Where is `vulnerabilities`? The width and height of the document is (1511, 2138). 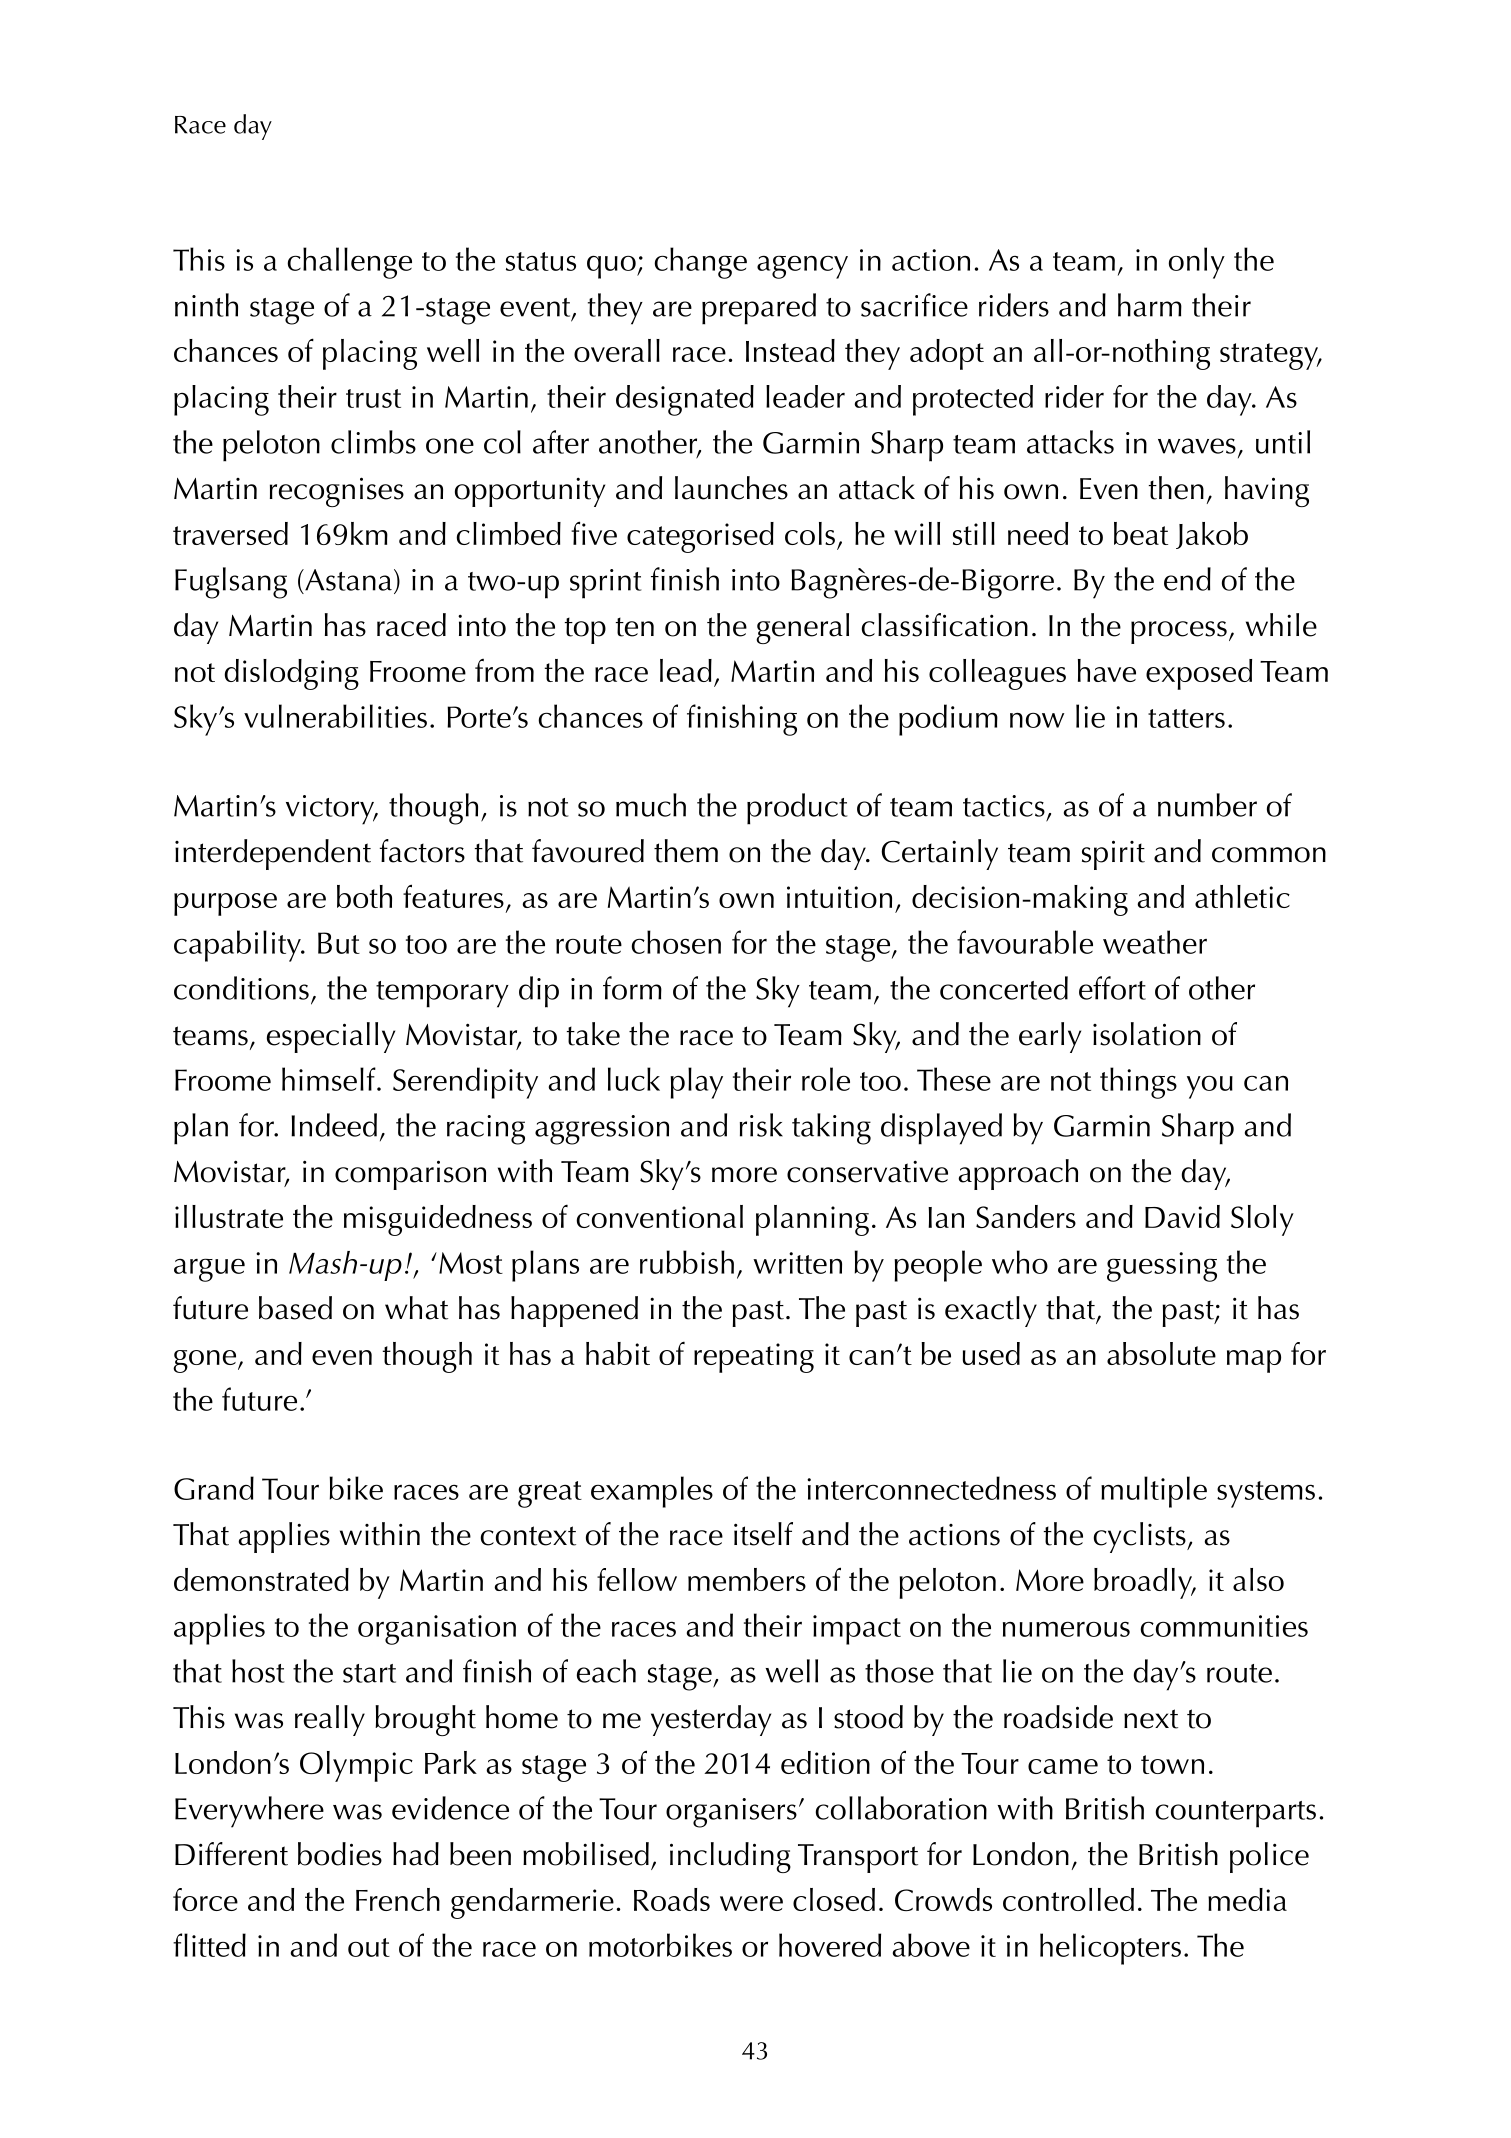 vulnerabilities is located at coordinates (335, 716).
